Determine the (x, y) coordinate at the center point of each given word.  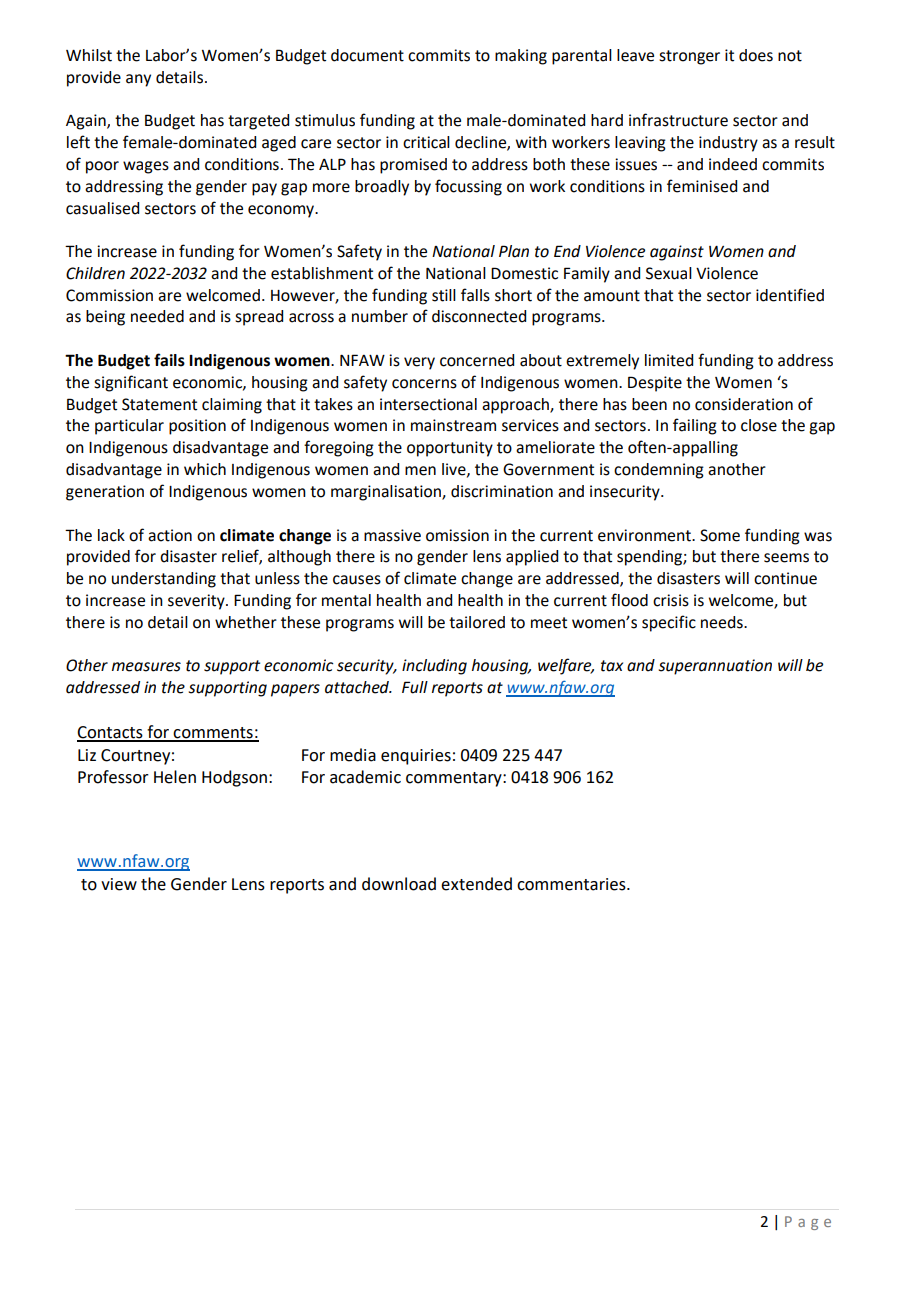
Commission (109, 295)
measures (146, 667)
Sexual (669, 273)
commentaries (572, 884)
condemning (659, 471)
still (444, 295)
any (138, 80)
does (756, 55)
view (119, 884)
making (521, 57)
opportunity (450, 449)
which (205, 469)
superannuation (715, 667)
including (434, 667)
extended (476, 884)
